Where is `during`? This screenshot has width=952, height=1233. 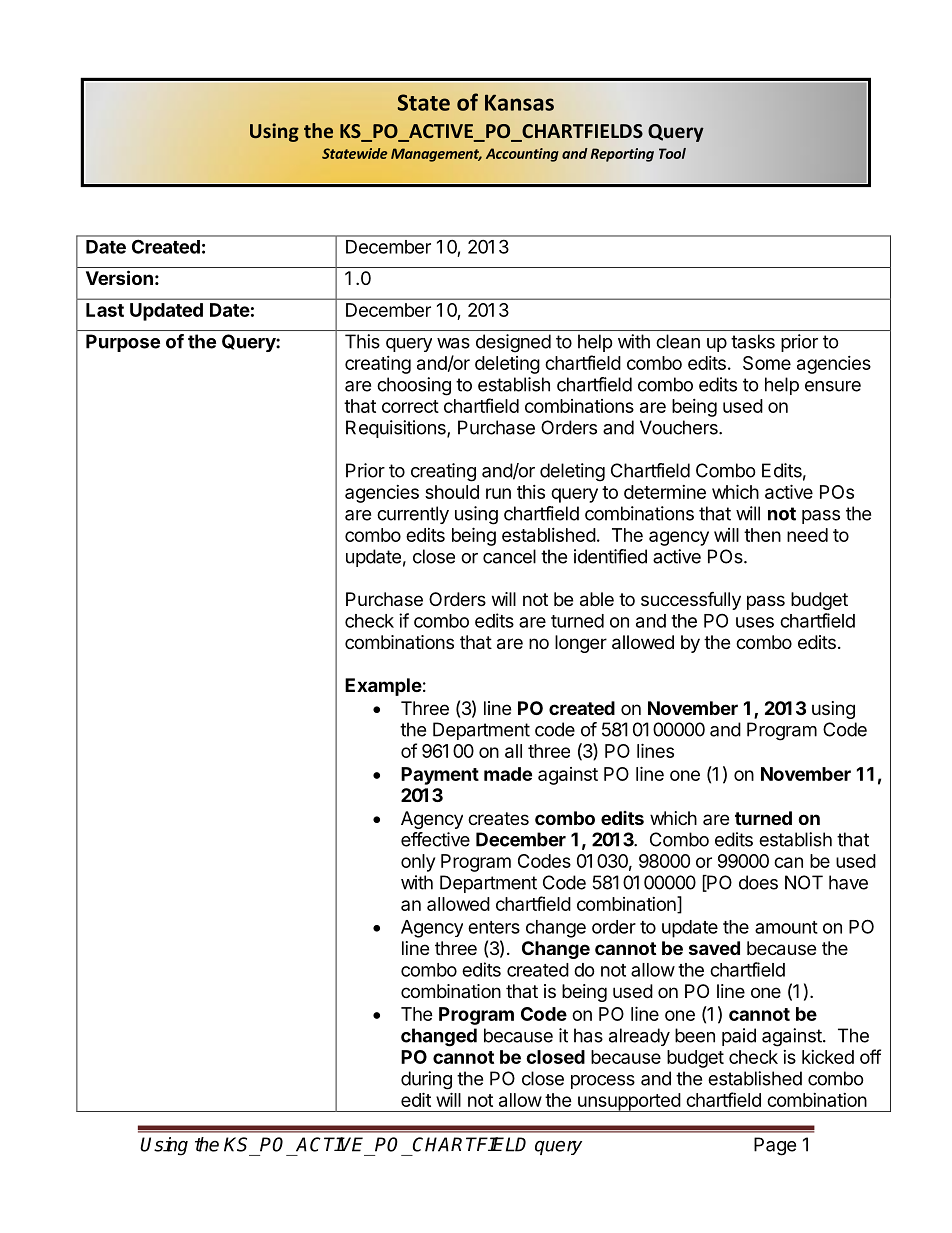 during is located at coordinates (426, 1080).
